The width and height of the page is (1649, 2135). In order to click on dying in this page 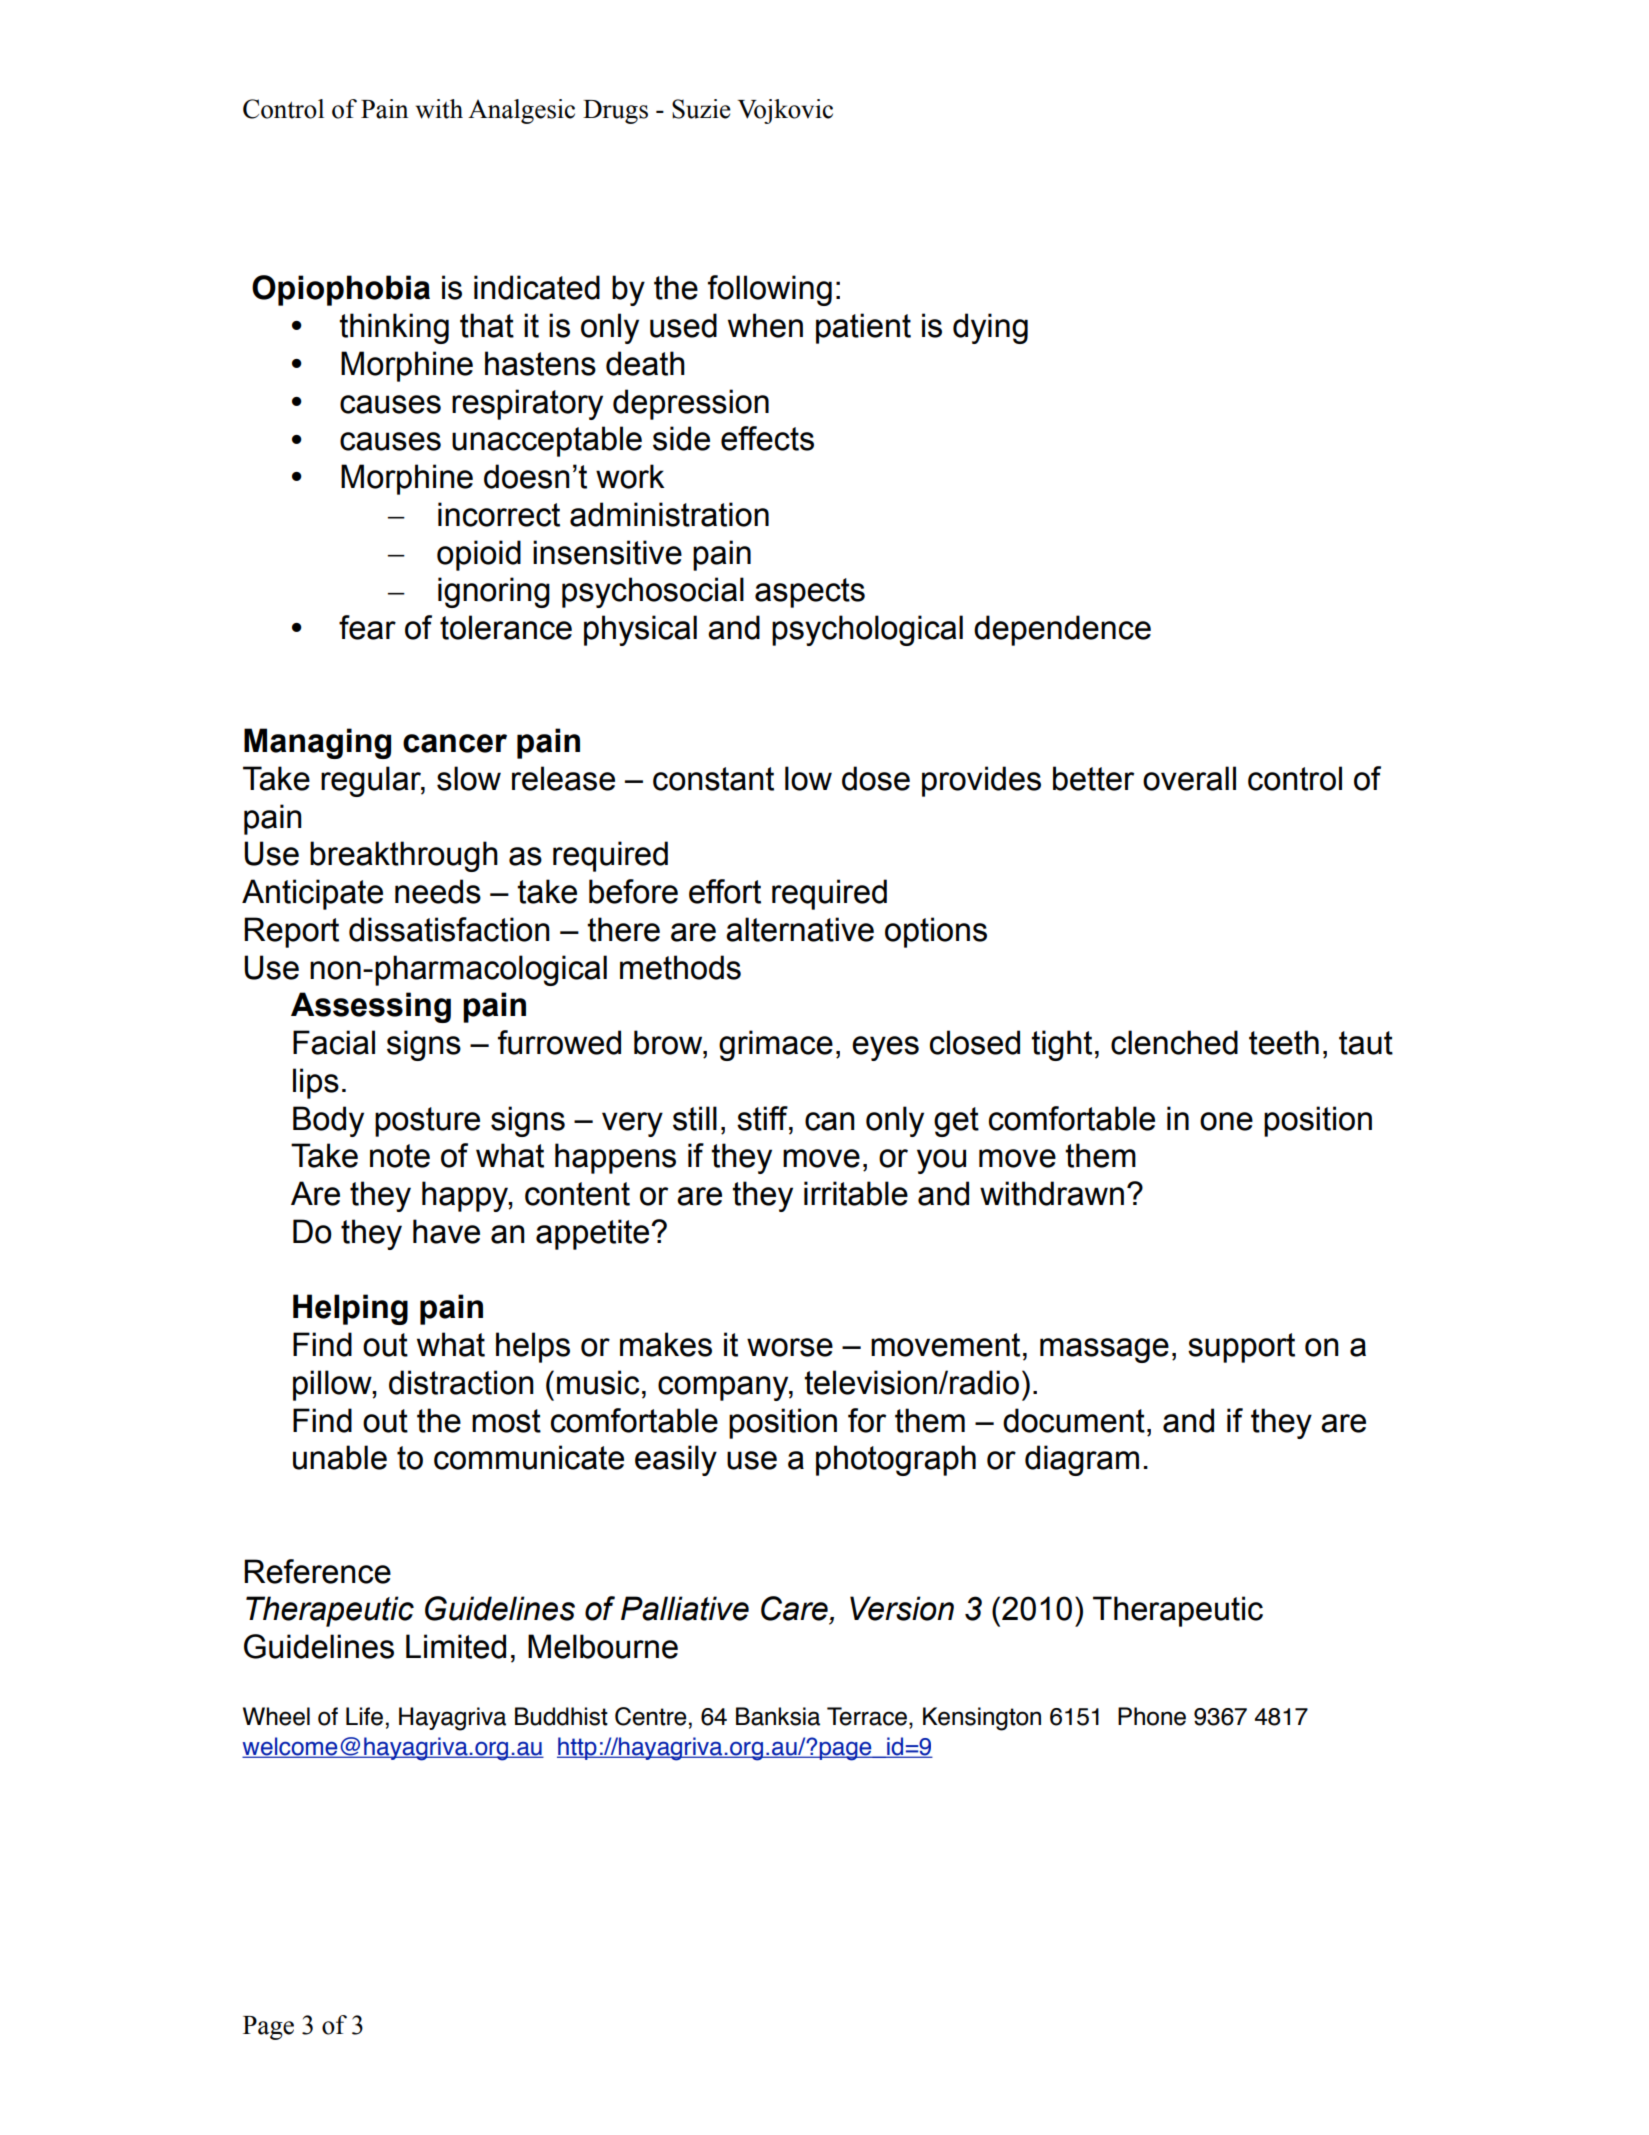, I will do `click(990, 328)`.
